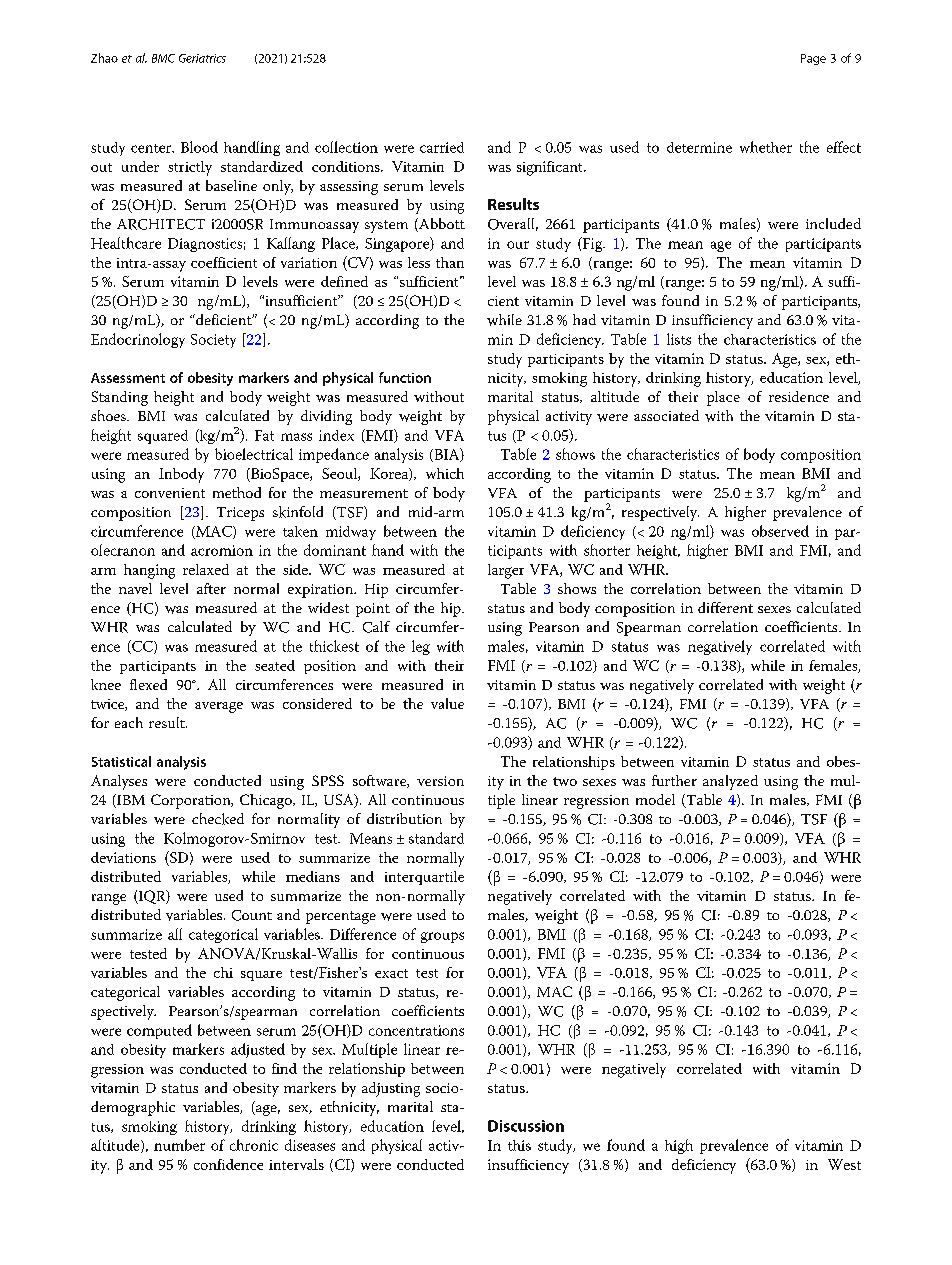 This page has height=1265, width=952. What do you see at coordinates (179, 1145) in the page?
I see `number` at bounding box center [179, 1145].
